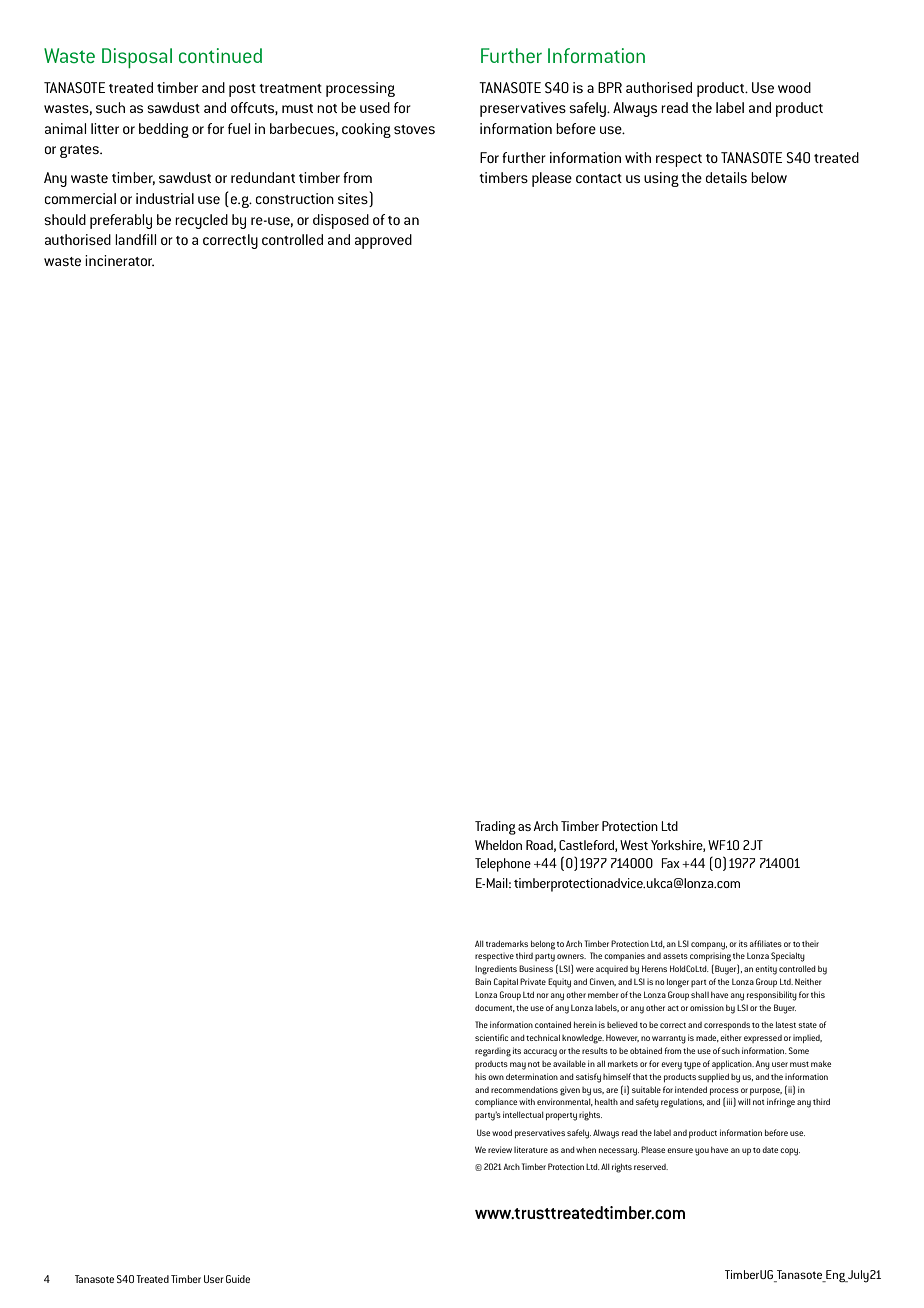 This screenshot has height=1308, width=924. I want to click on review, so click(500, 1149).
